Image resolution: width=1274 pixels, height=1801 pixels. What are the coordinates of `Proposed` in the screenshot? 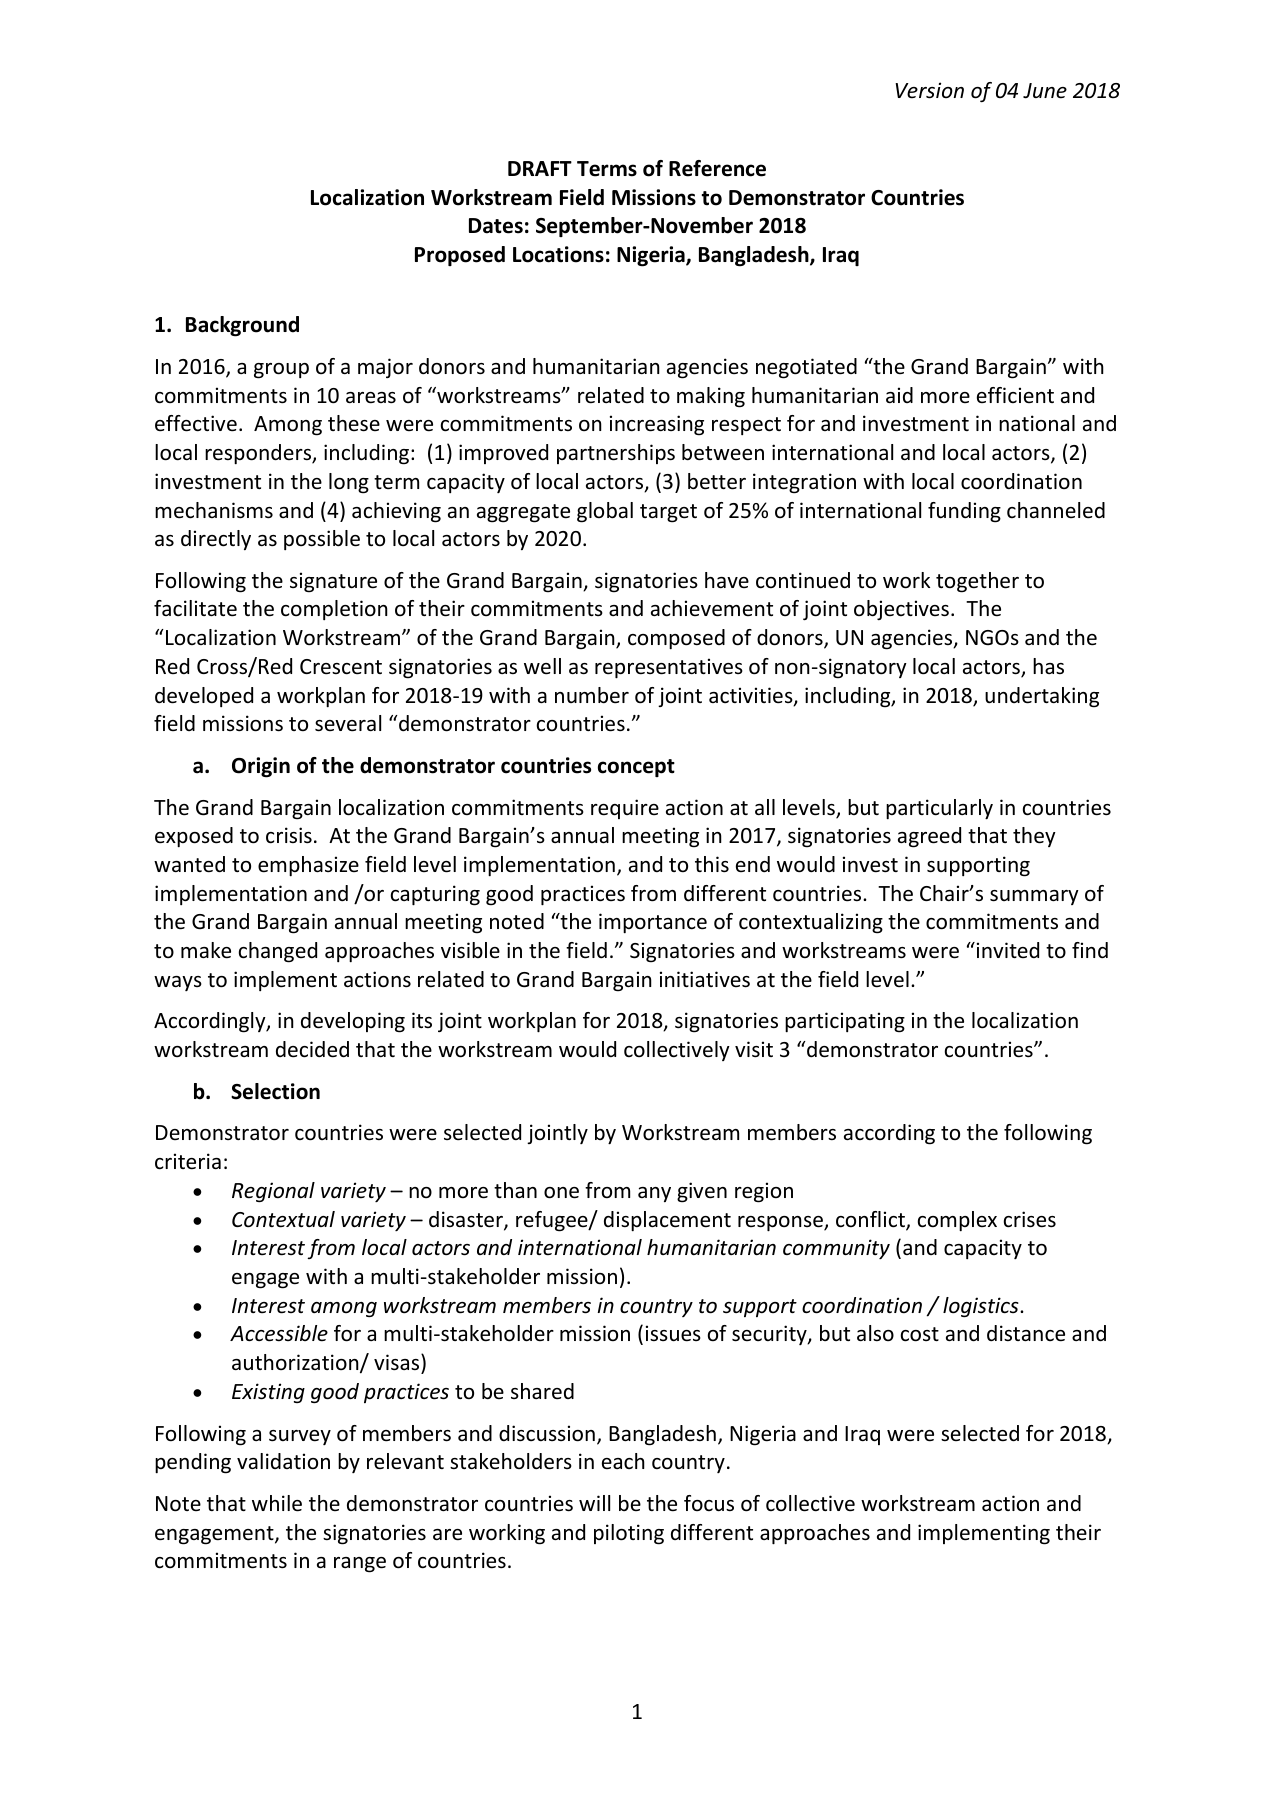 It's located at (460, 256).
